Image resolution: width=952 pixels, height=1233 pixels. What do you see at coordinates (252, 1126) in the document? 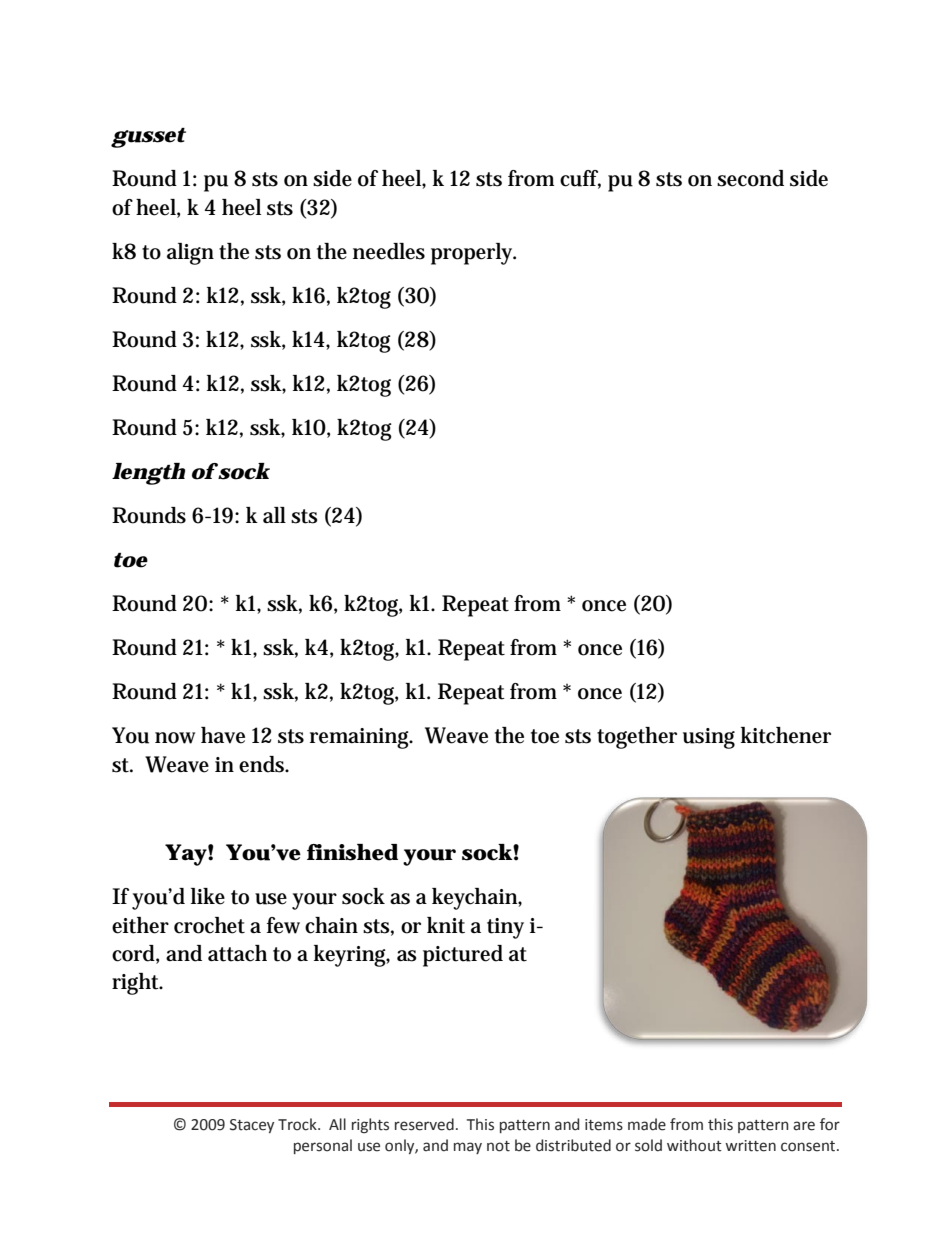
I see `Stacey` at bounding box center [252, 1126].
